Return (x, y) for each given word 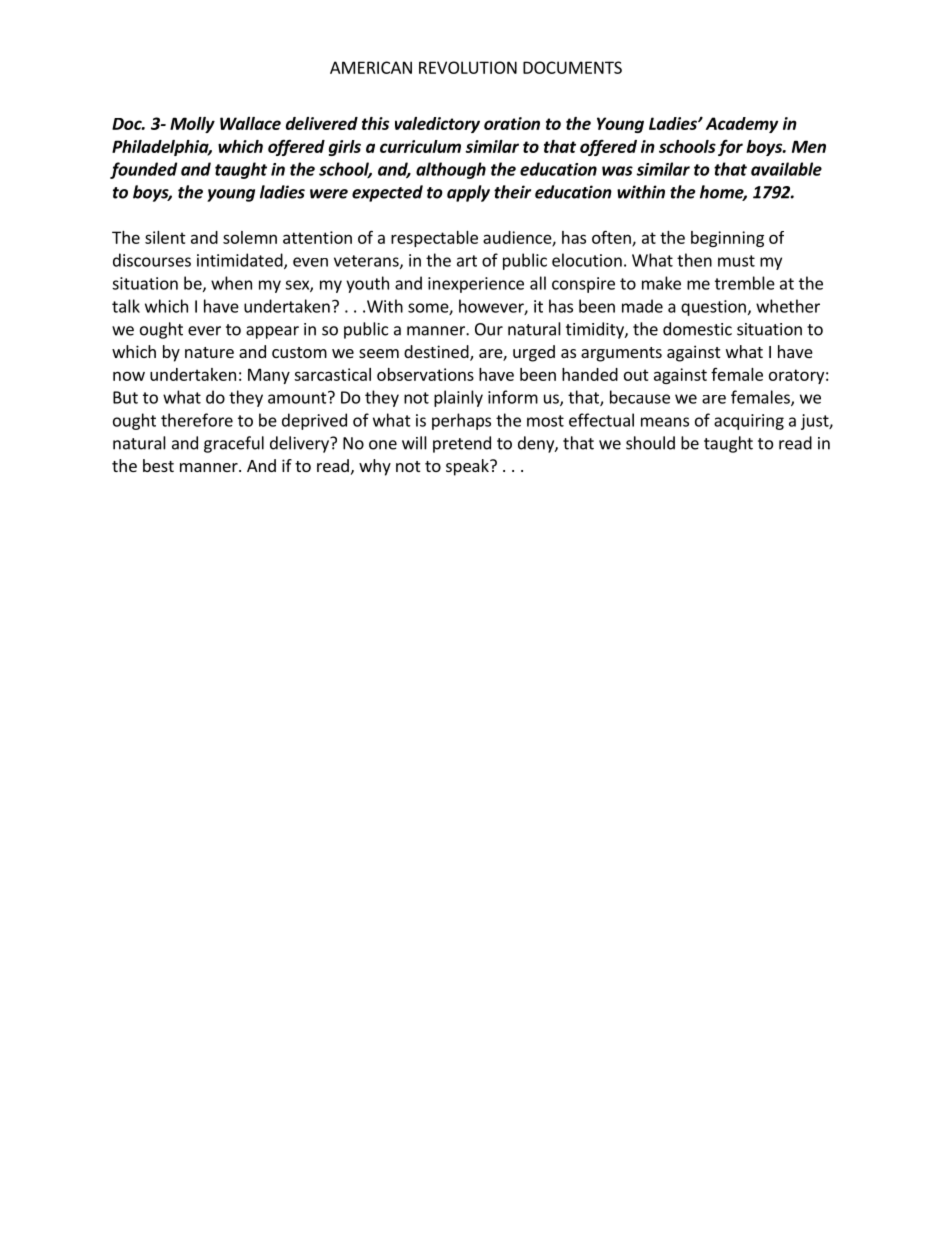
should (650, 443)
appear (272, 332)
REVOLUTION (468, 67)
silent (165, 237)
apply (468, 193)
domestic (697, 329)
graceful (234, 444)
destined (437, 353)
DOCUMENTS (572, 67)
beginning (727, 239)
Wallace (250, 123)
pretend (462, 444)
